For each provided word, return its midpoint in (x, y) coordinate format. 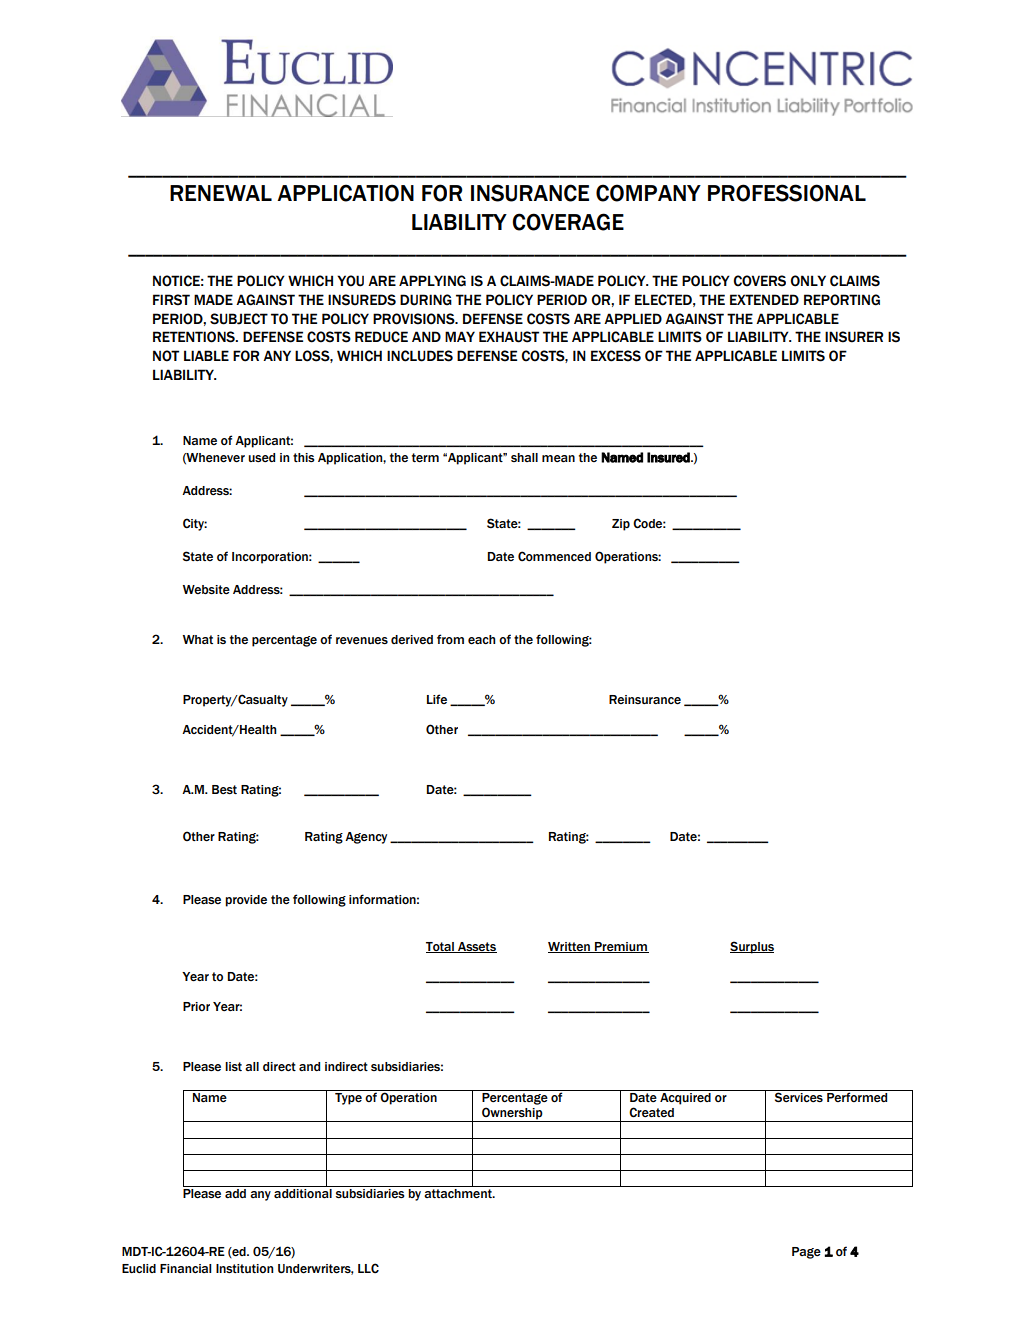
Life (437, 699)
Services (799, 1097)
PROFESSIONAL (787, 193)
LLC (368, 1268)
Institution (244, 1268)
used (261, 458)
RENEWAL (221, 193)
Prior (196, 1006)
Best (224, 790)
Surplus (752, 947)
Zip (621, 525)
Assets (476, 947)
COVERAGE (568, 222)
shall (524, 457)
